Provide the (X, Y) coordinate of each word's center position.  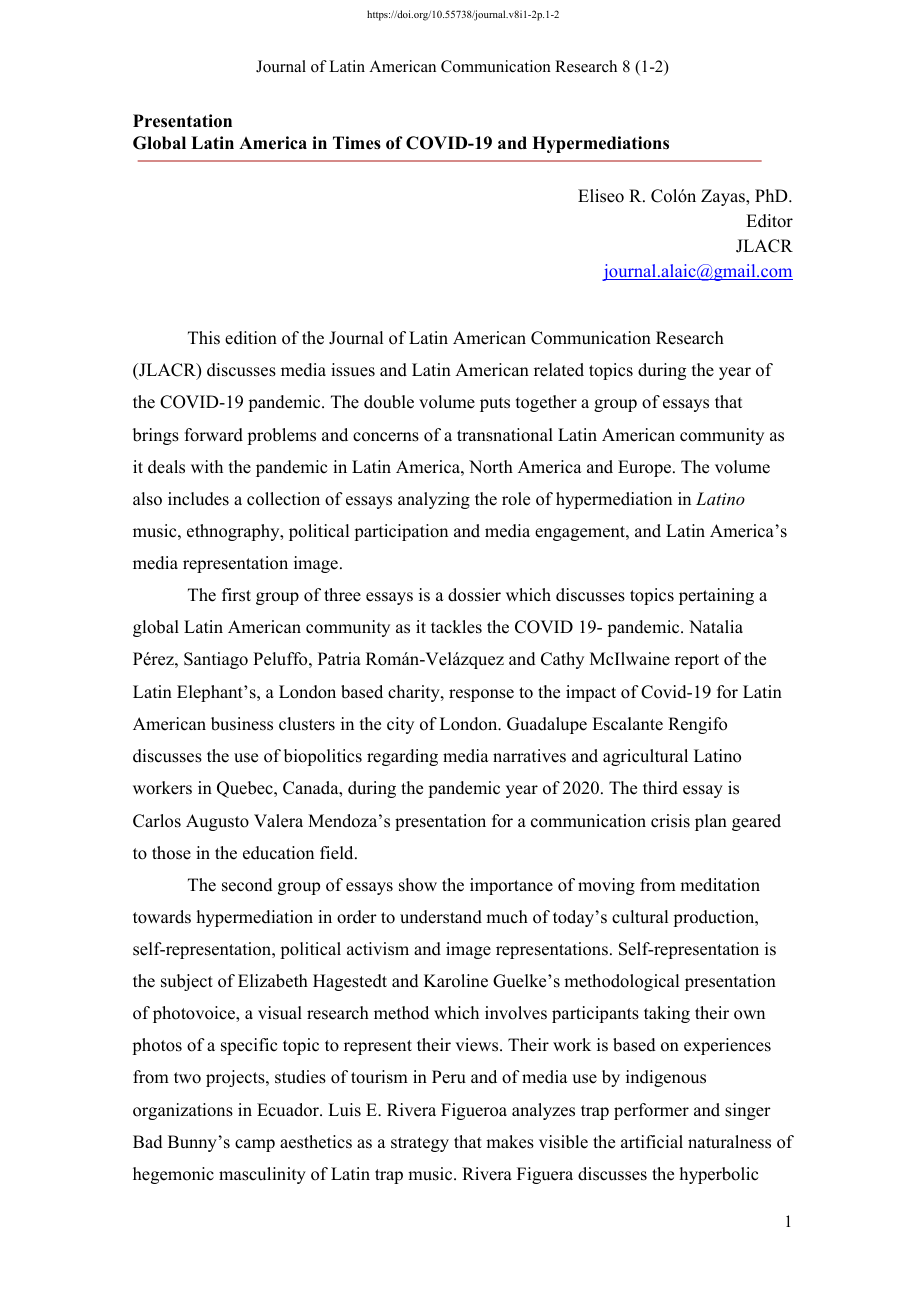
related (559, 370)
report (697, 661)
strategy (420, 1144)
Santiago (216, 660)
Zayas (724, 197)
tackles (456, 627)
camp (255, 1145)
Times (357, 143)
